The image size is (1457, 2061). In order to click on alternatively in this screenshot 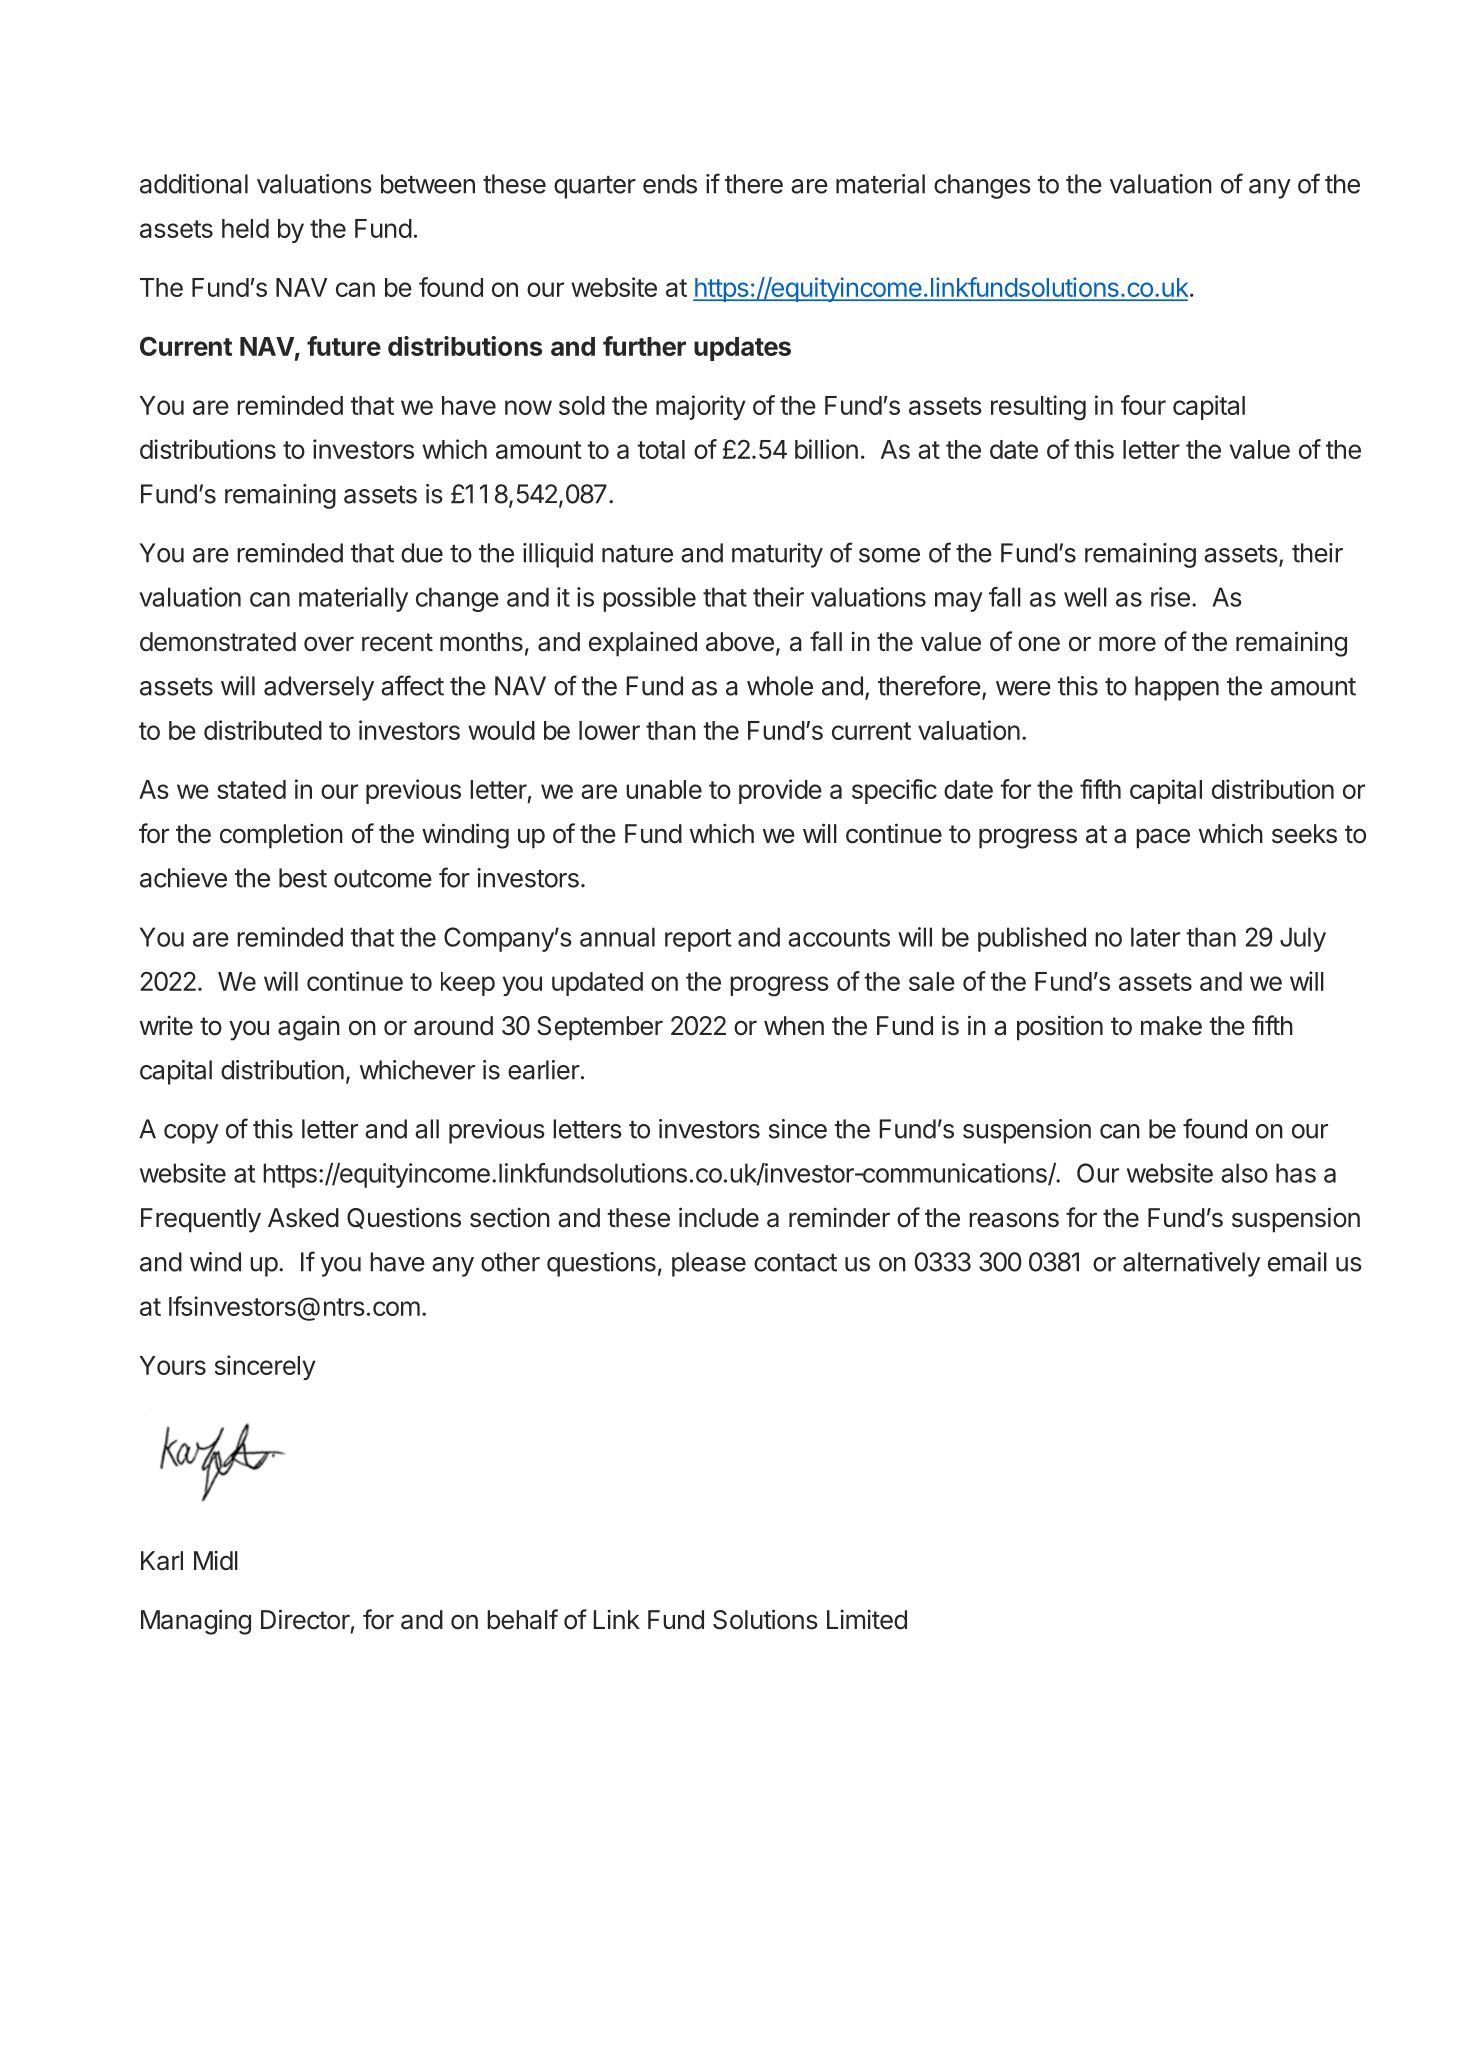, I will do `click(1191, 1264)`.
